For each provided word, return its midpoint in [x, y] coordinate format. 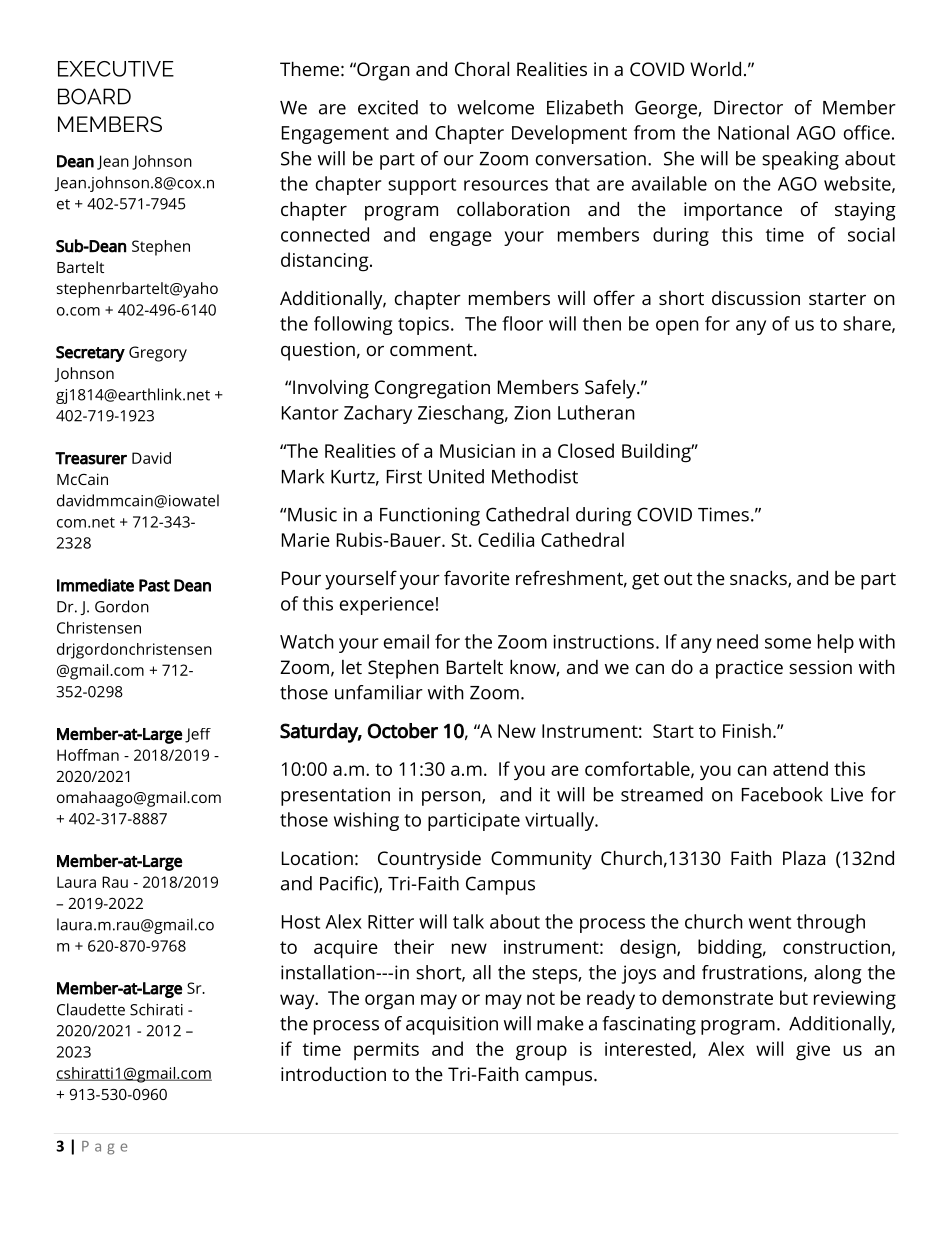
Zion [532, 413]
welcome [495, 107]
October [402, 731]
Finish [747, 730]
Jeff [198, 735]
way [298, 1002]
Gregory [158, 354]
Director [748, 107]
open [677, 327]
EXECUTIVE [116, 69]
